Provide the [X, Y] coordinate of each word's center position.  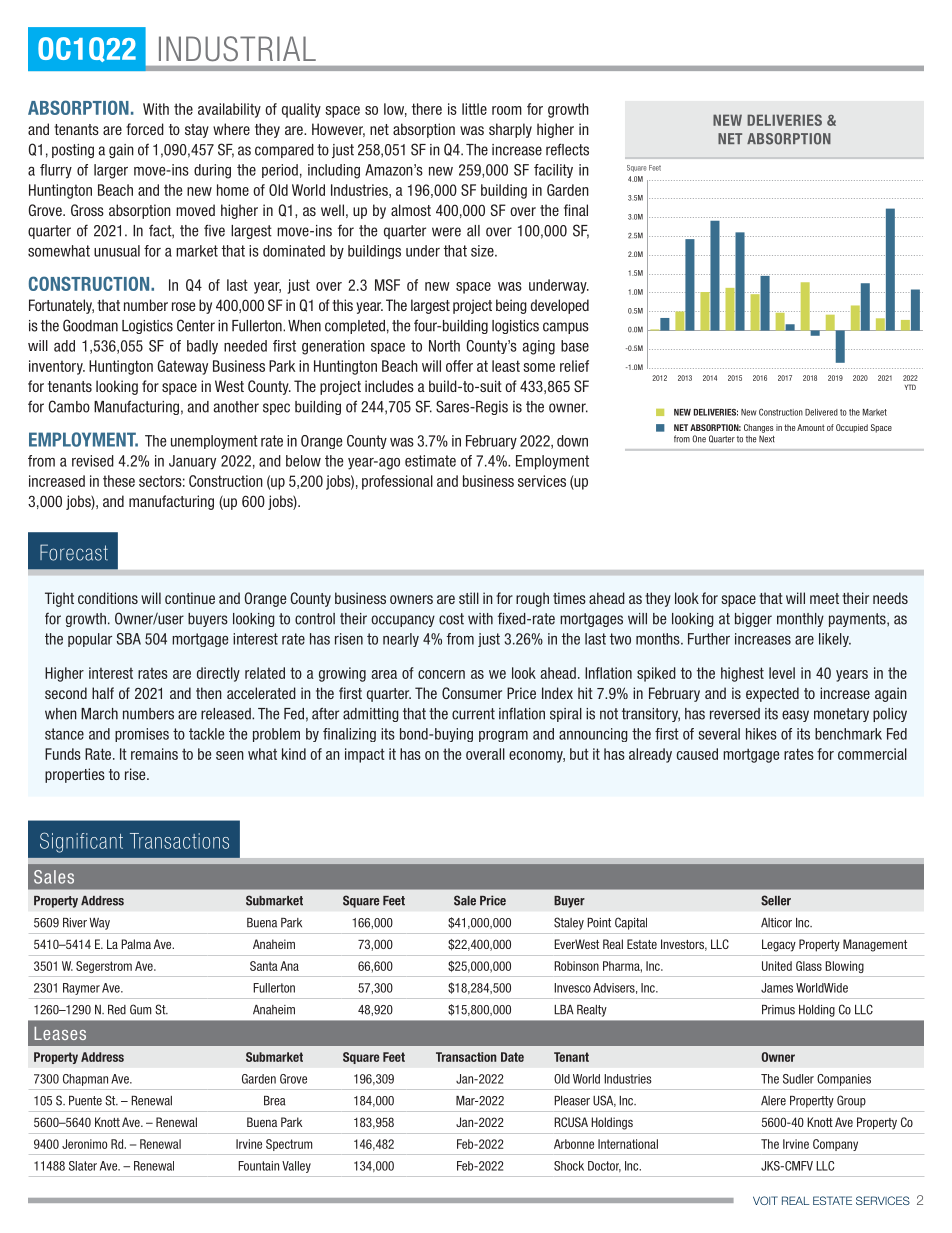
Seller [776, 900]
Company [835, 1145]
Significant [81, 842]
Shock [569, 1166]
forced [145, 129]
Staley [569, 923]
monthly [800, 620]
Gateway [183, 367]
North [444, 346]
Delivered [821, 412]
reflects [567, 149]
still [469, 598]
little [474, 109]
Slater [83, 1166]
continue [190, 598]
